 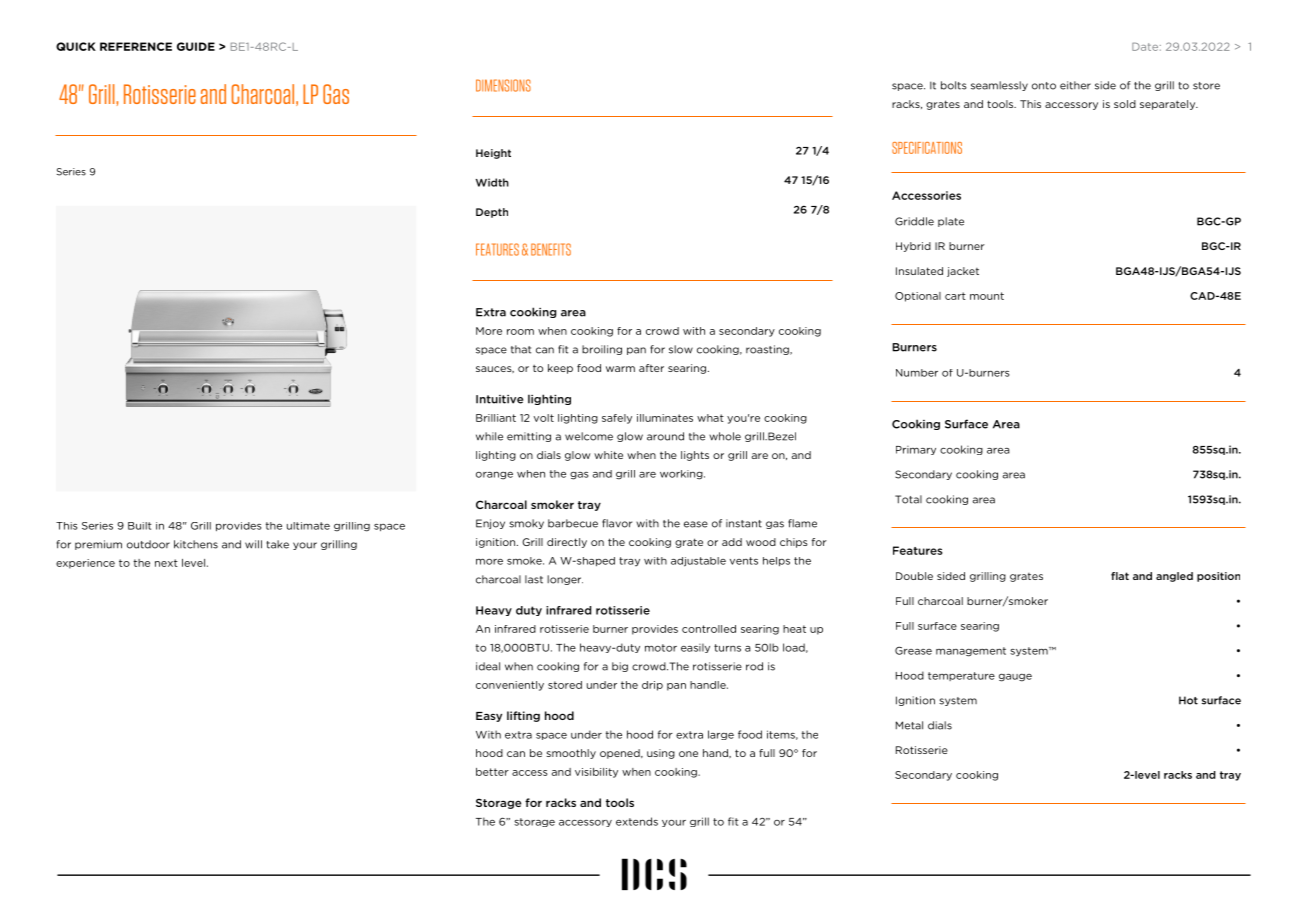 I want to click on GUIDE, so click(x=196, y=46).
